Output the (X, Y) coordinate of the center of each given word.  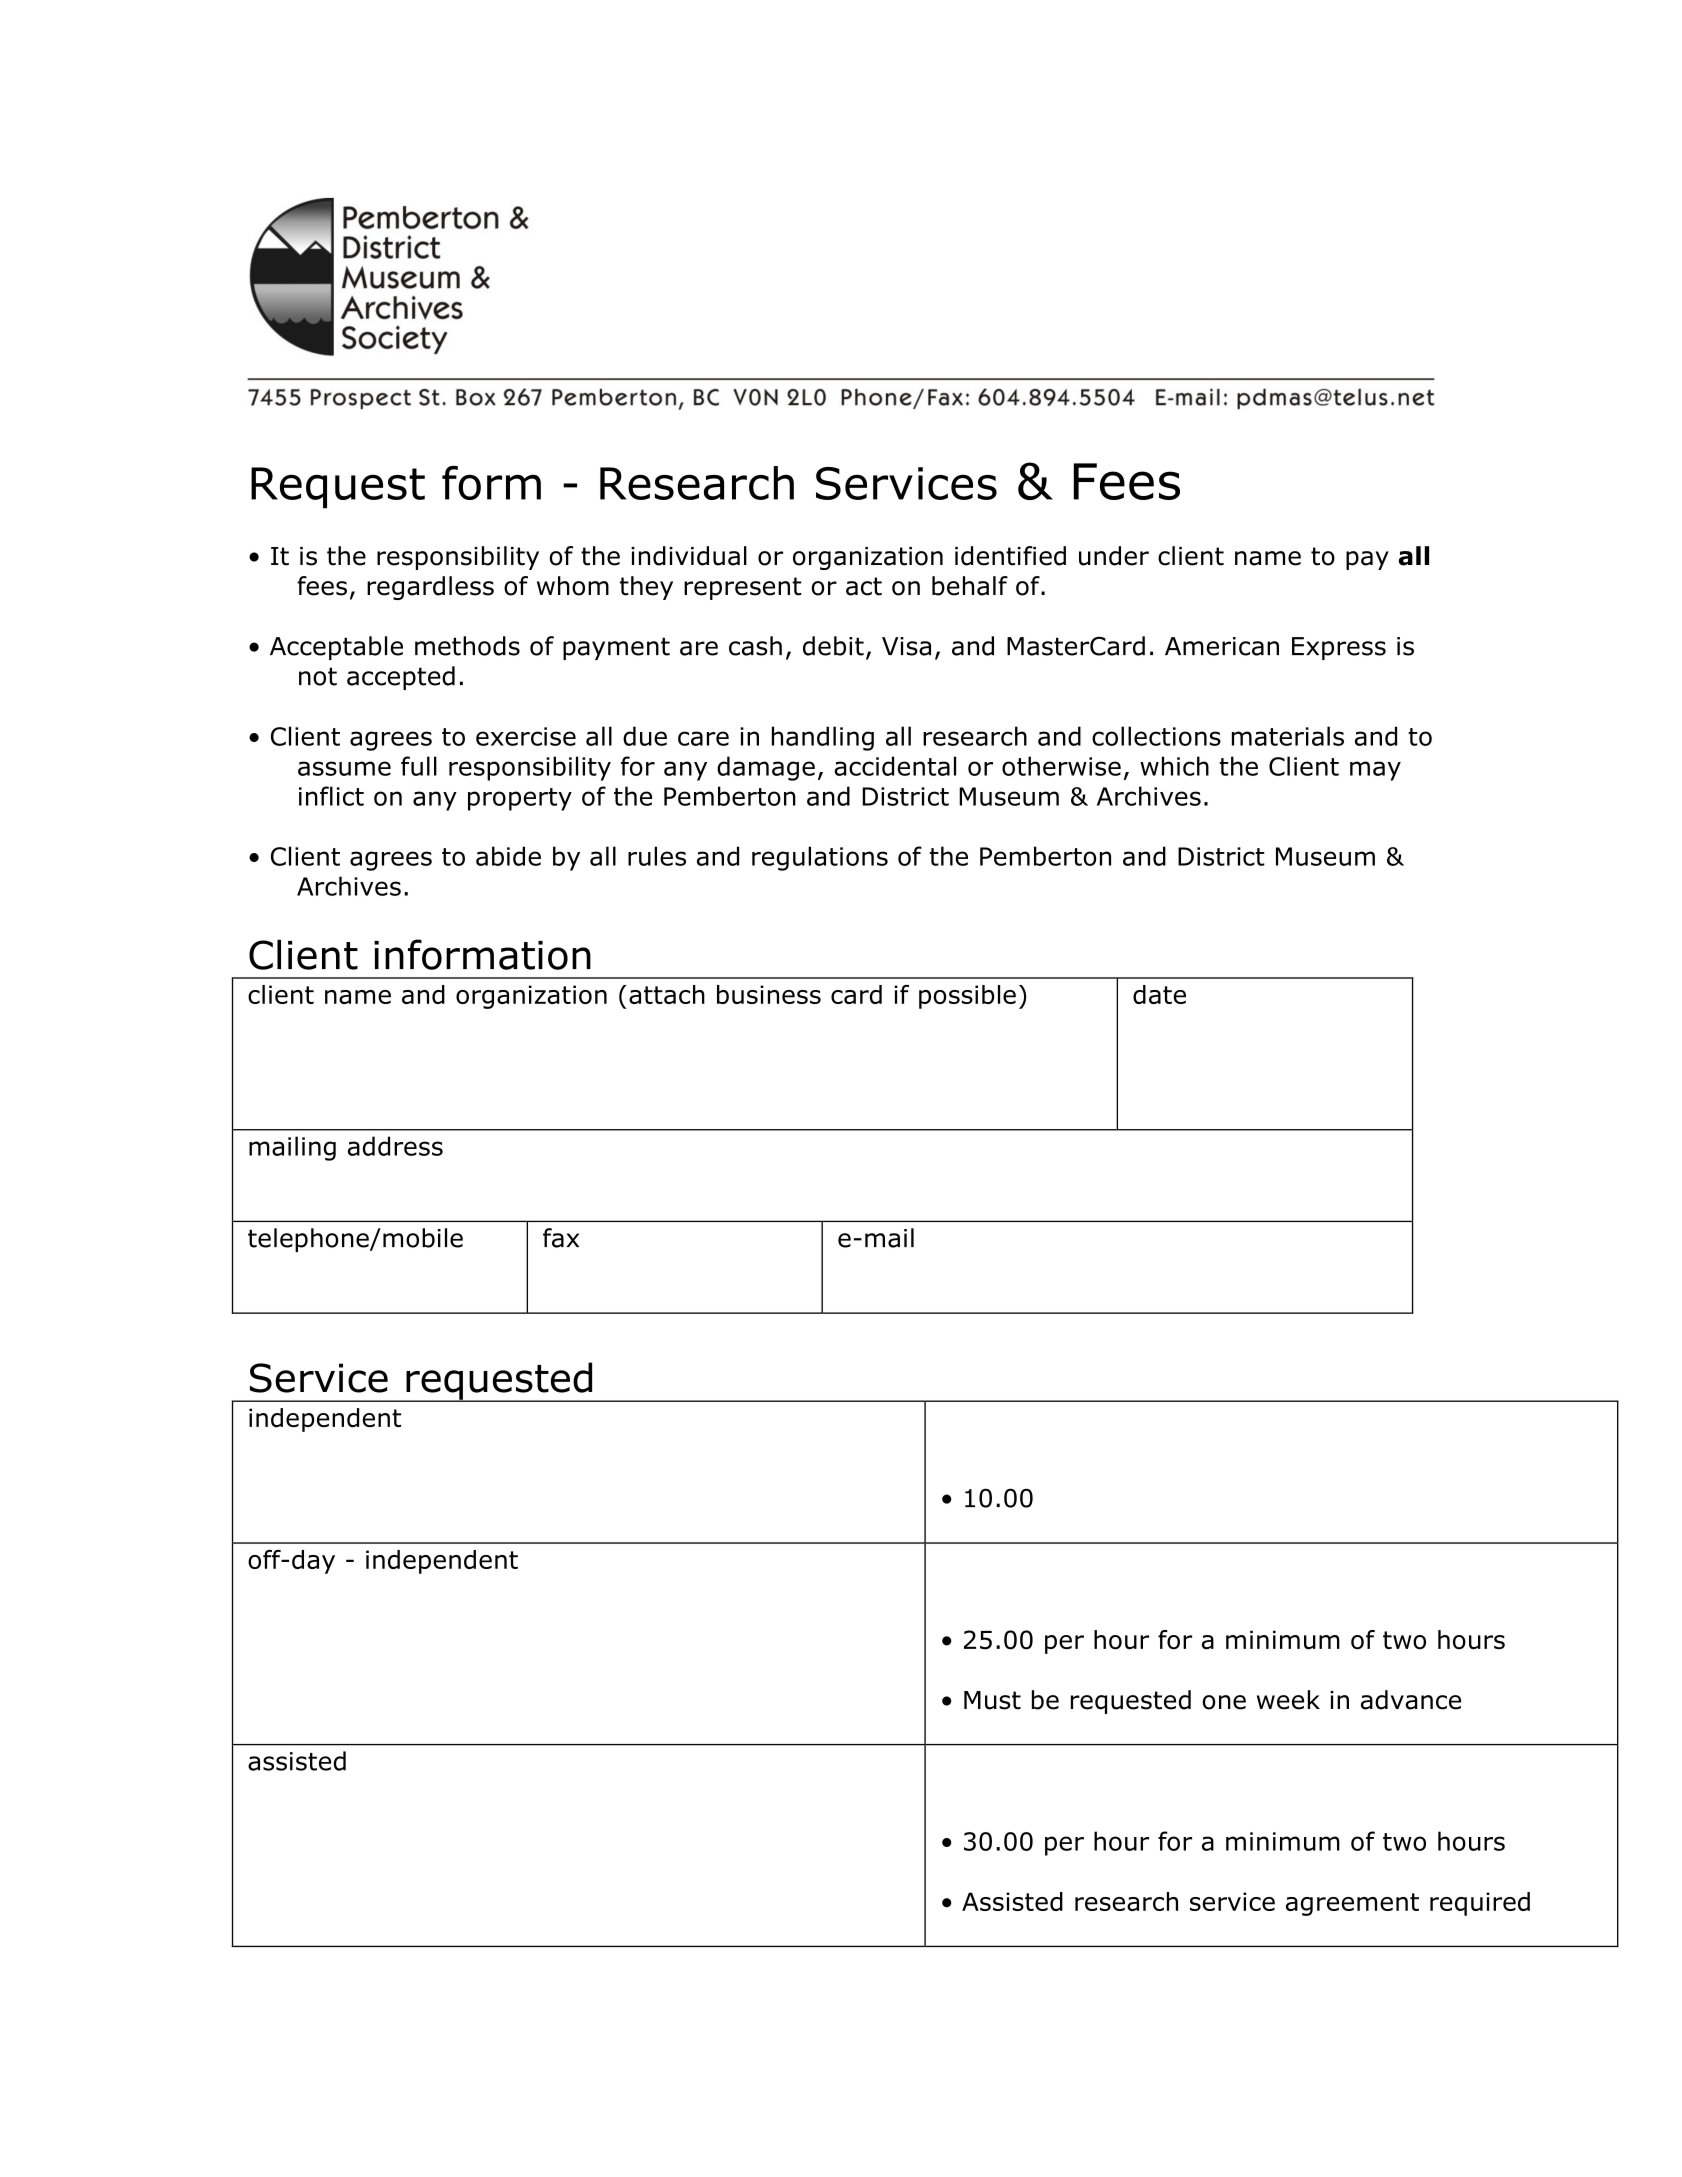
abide (508, 856)
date (1159, 994)
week (1288, 1700)
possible (967, 997)
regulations (820, 858)
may (1375, 771)
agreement (1352, 1904)
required (1480, 1904)
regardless (430, 588)
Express (1339, 648)
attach (667, 994)
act (864, 586)
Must (992, 1700)
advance (1411, 1700)
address (395, 1146)
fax (561, 1238)
